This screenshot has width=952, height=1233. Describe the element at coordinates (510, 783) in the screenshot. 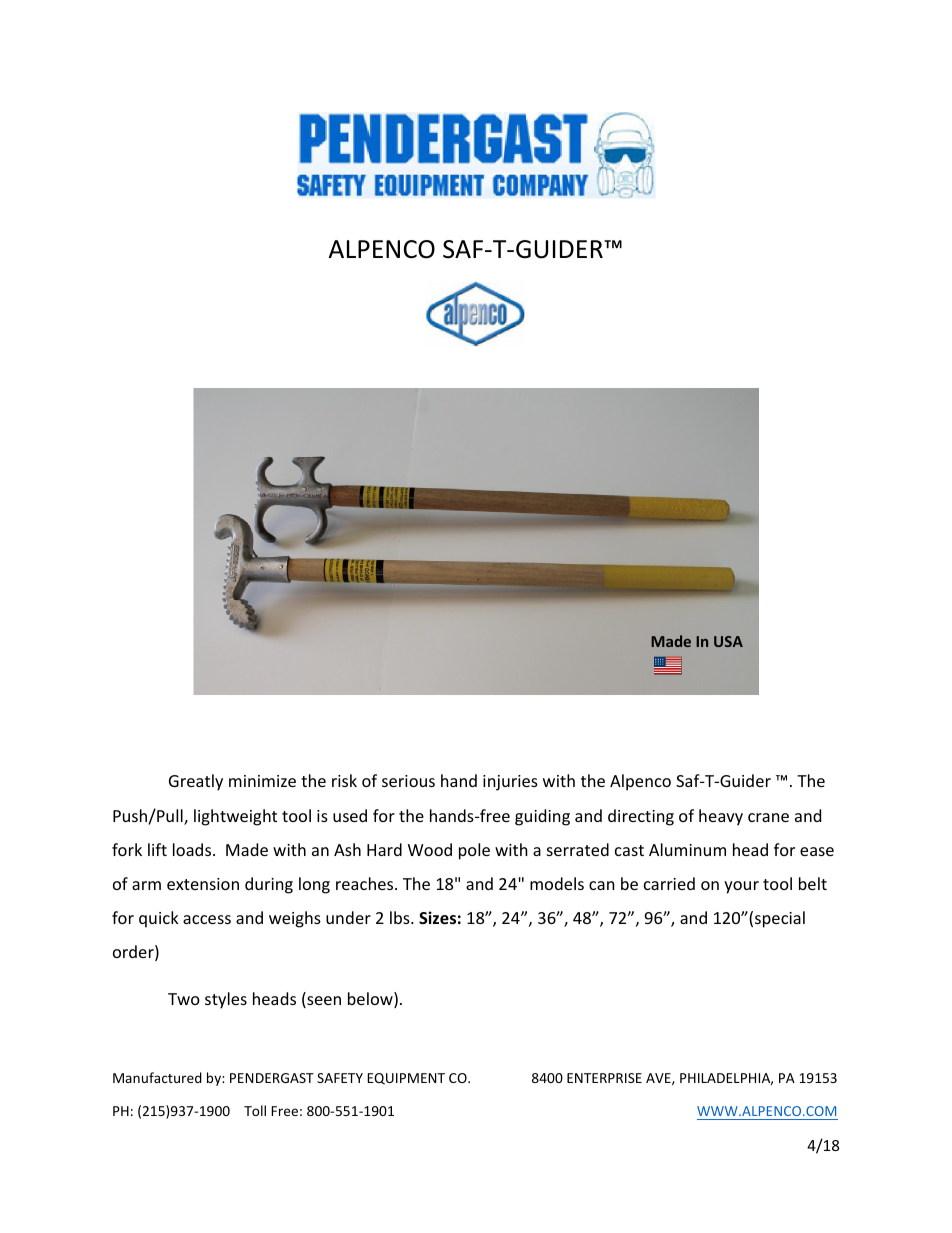

I see `injuries` at that location.
